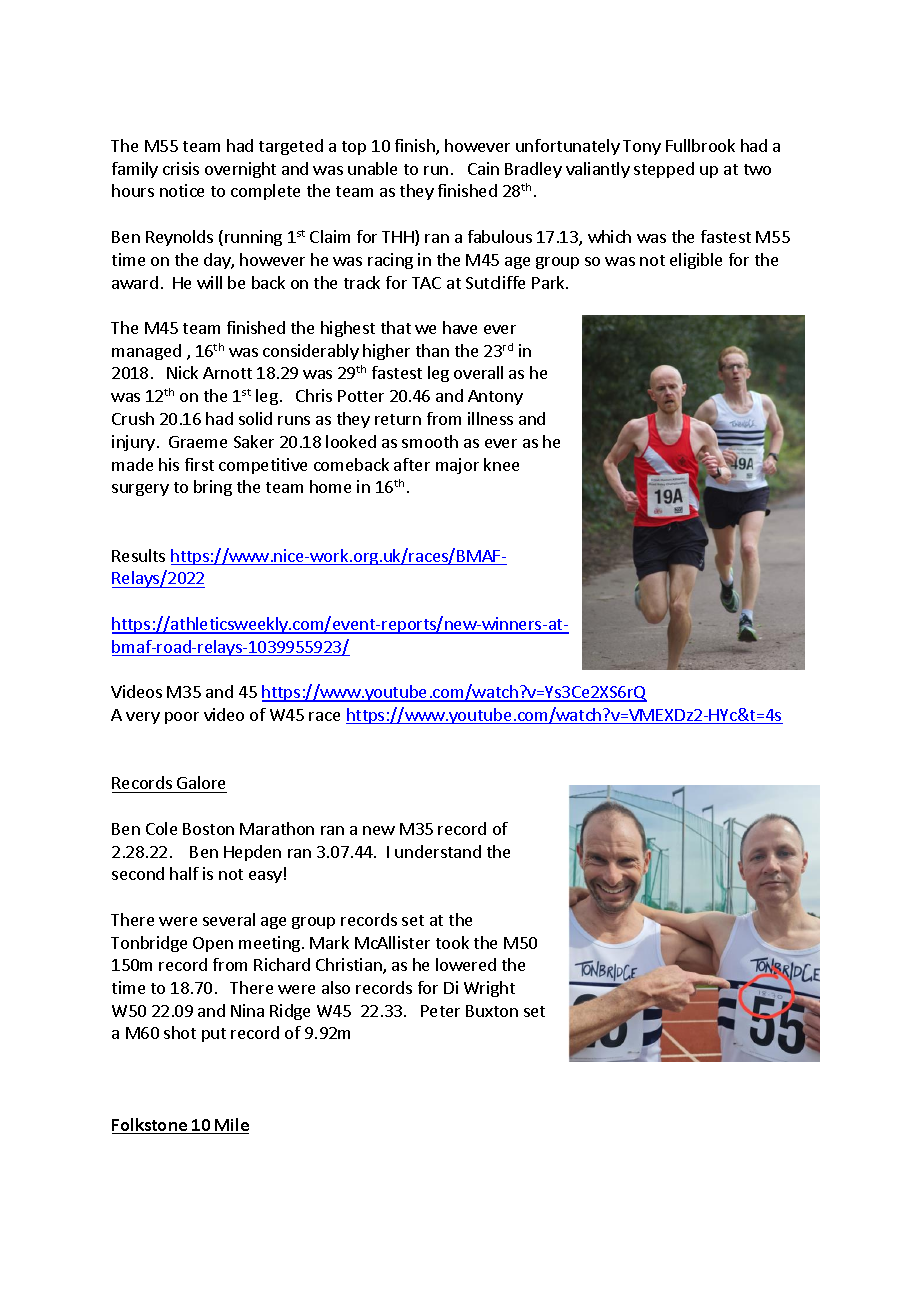 This image has width=924, height=1308. I want to click on bring, so click(213, 488).
